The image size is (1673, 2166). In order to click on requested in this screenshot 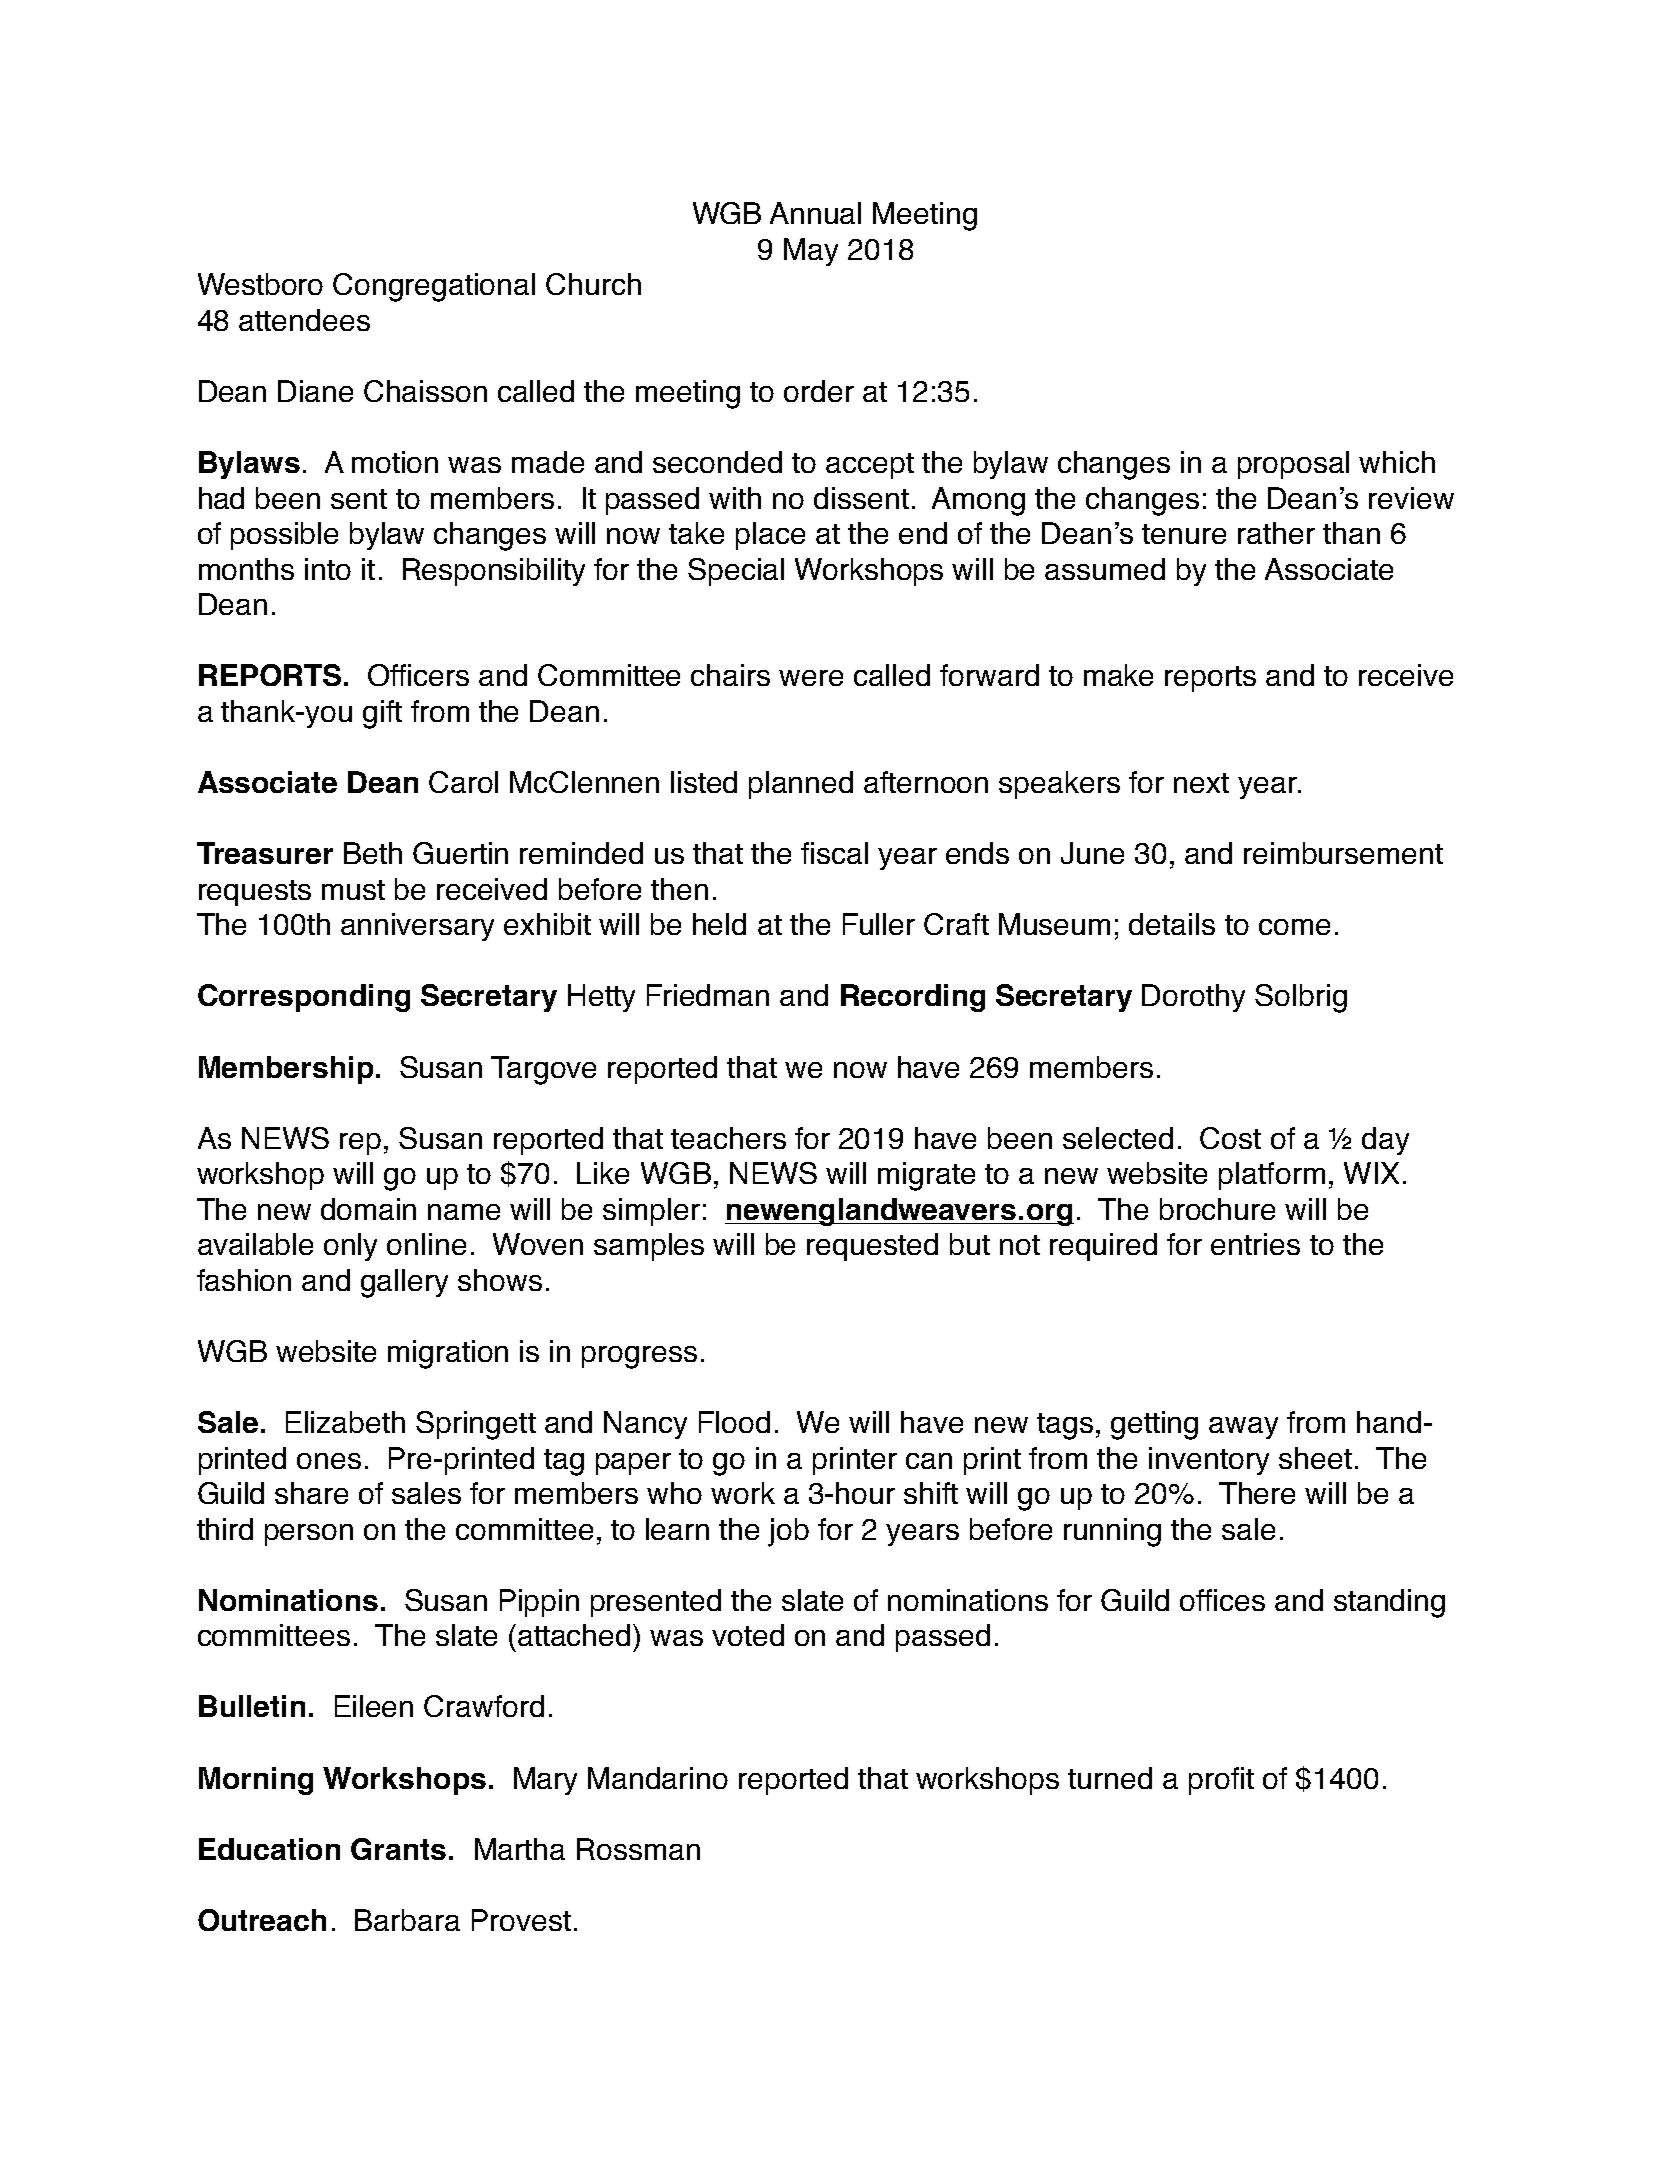, I will do `click(872, 1247)`.
